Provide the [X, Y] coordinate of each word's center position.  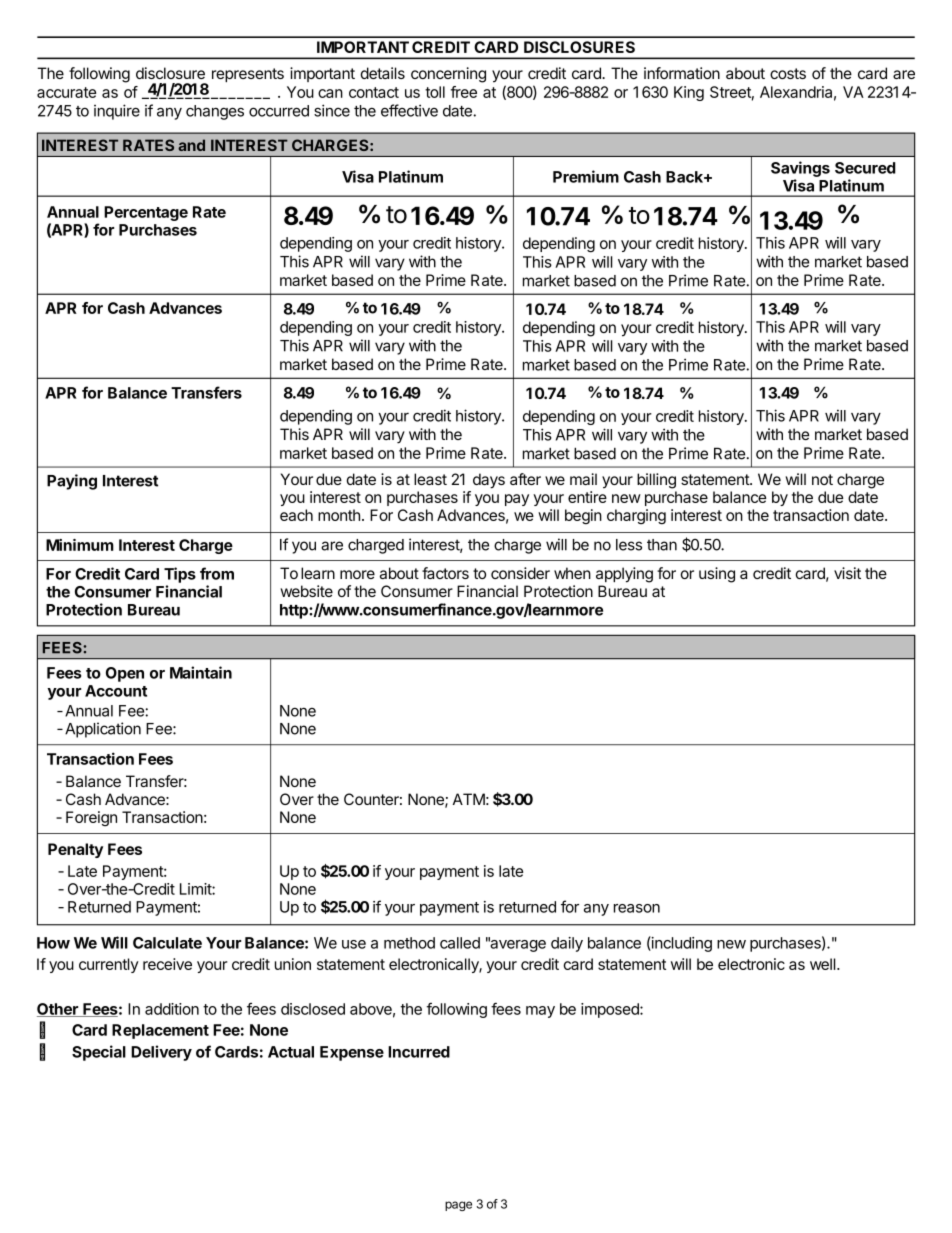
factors [445, 573]
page [458, 1206]
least [430, 479]
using [717, 575]
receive [167, 964]
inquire [117, 112]
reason [637, 908]
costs [788, 73]
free [464, 92]
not [822, 479]
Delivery [161, 1053]
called [460, 943]
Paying [72, 482]
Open [125, 674]
